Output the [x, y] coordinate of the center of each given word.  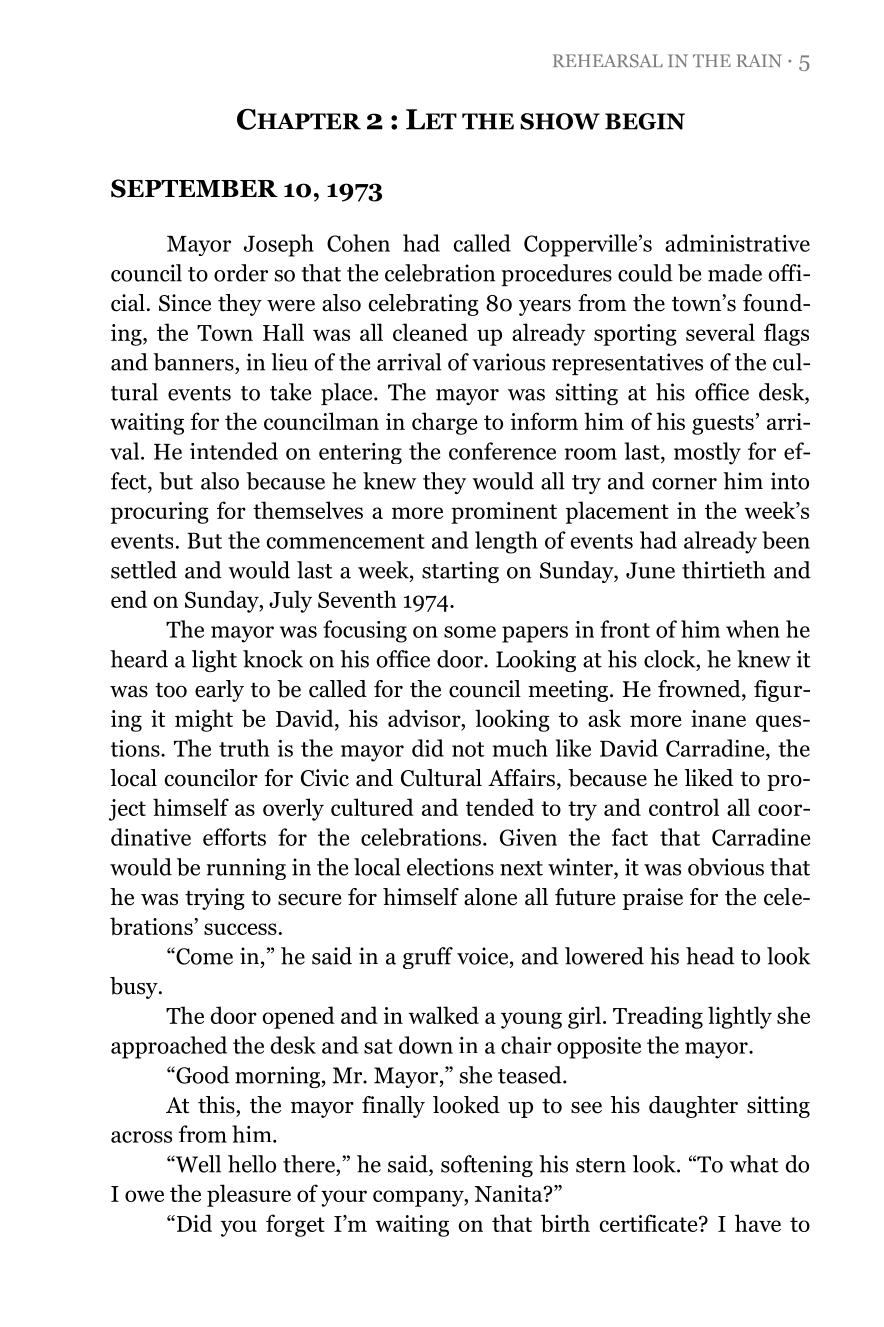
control [684, 807]
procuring [160, 513]
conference [502, 451]
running [246, 869]
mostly [707, 453]
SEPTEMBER [194, 188]
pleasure [249, 1195]
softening [487, 1166]
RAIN [759, 60]
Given [528, 837]
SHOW [560, 121]
